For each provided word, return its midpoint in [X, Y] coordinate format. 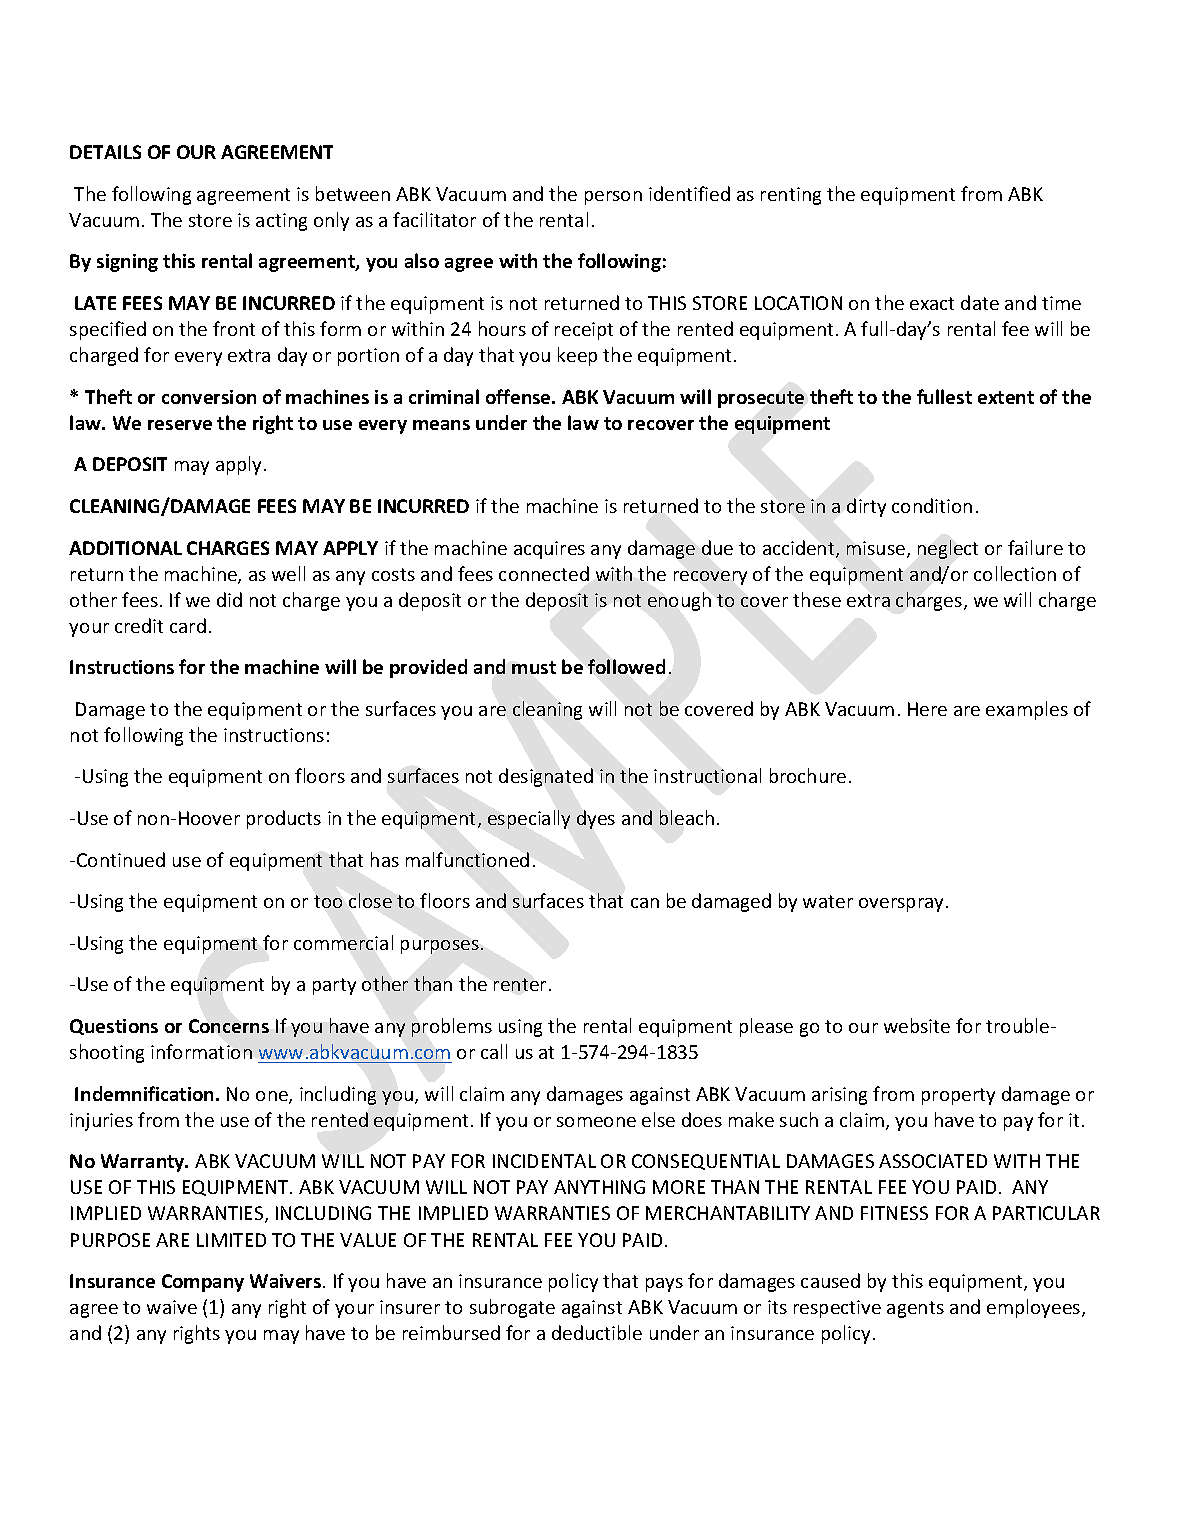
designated [546, 777]
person [613, 198]
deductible [597, 1332]
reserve [180, 425]
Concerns [229, 1026]
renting [791, 196]
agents [915, 1309]
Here [927, 709]
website [917, 1025]
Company [203, 1283]
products [284, 819]
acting [281, 222]
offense [519, 396]
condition [932, 505]
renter [520, 984]
